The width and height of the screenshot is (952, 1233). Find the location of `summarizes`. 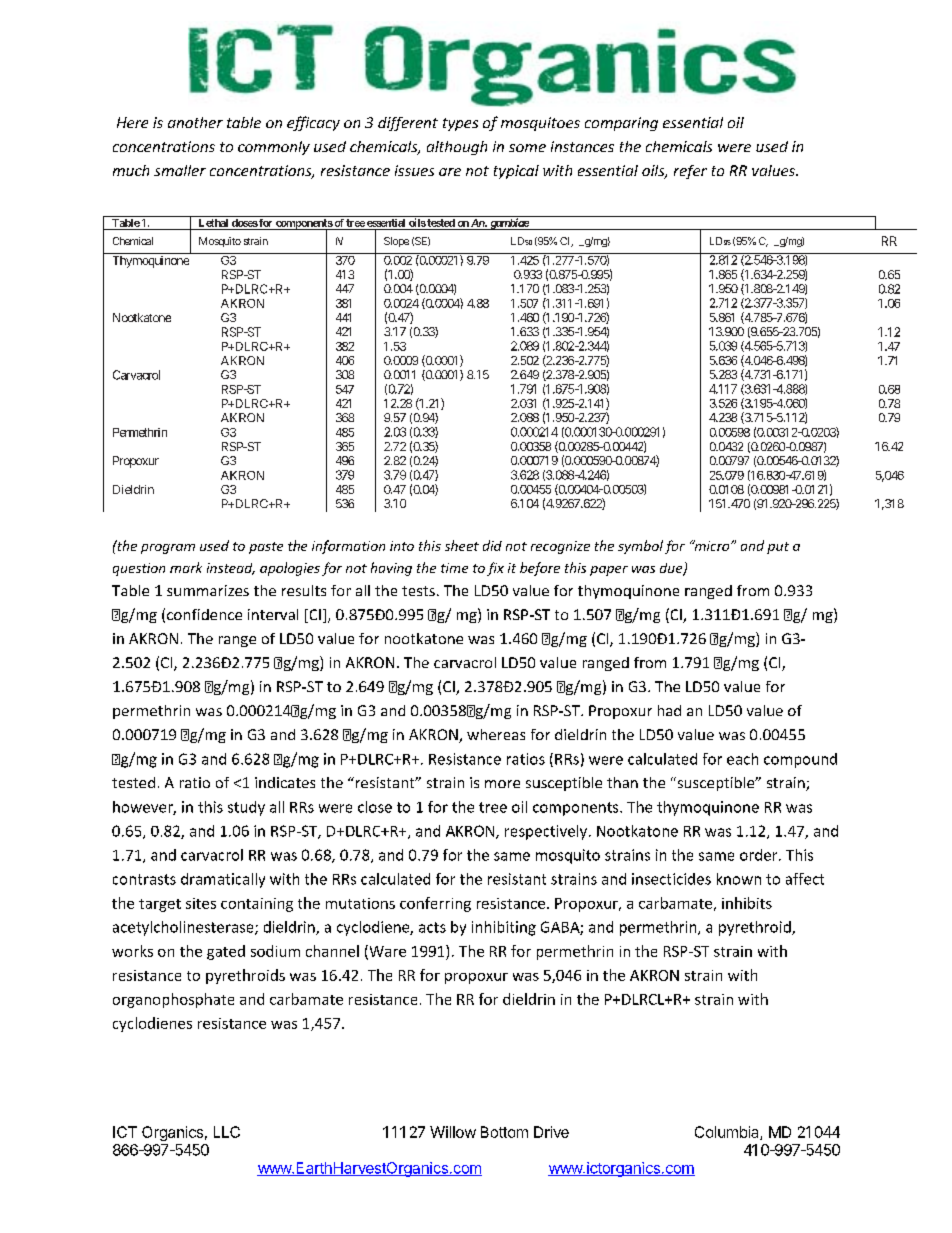

summarizes is located at coordinates (208, 590).
